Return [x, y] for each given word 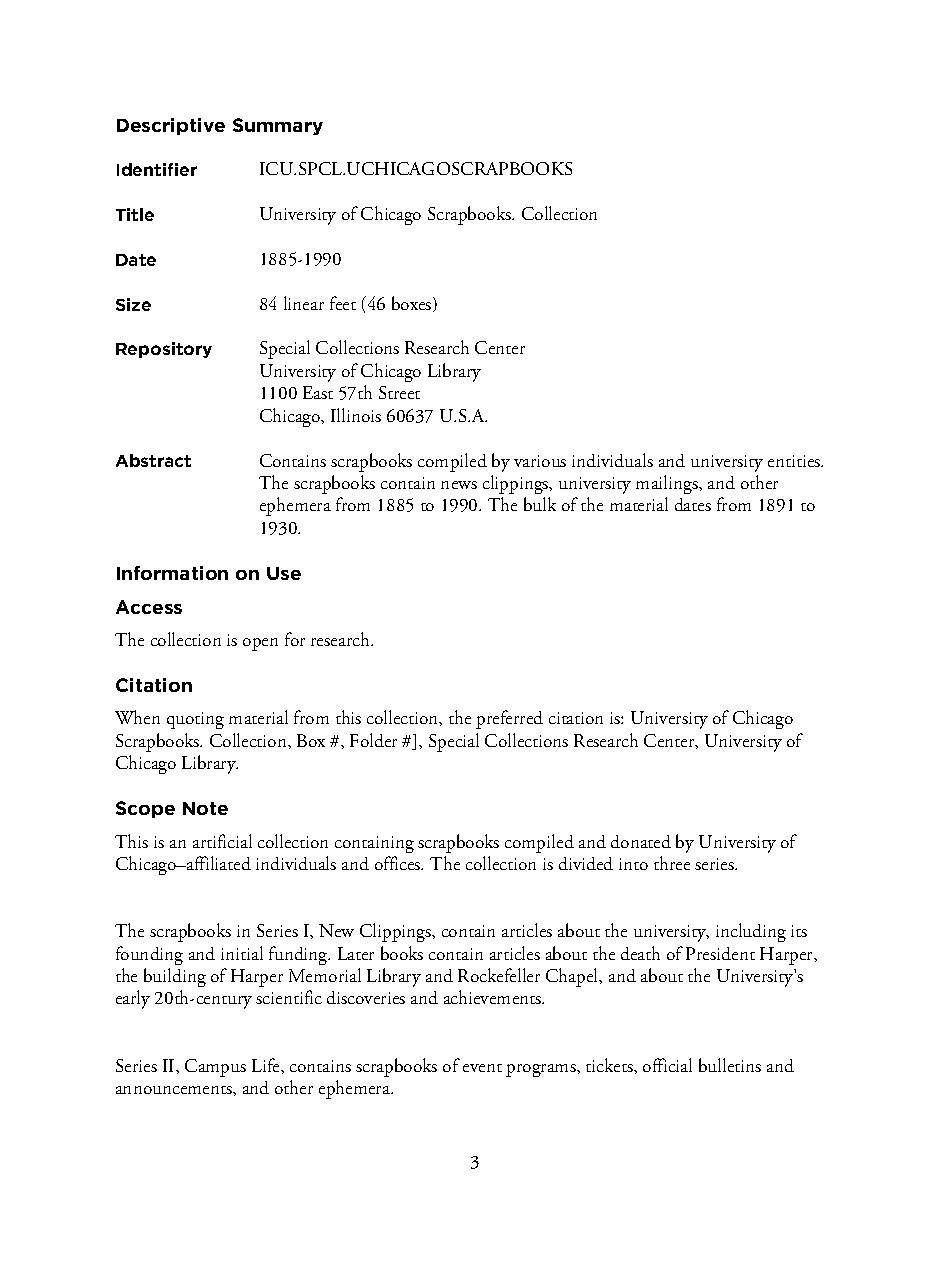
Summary [278, 126]
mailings [668, 484]
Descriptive [171, 126]
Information [172, 573]
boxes [413, 304]
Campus [215, 1068]
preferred [509, 719]
